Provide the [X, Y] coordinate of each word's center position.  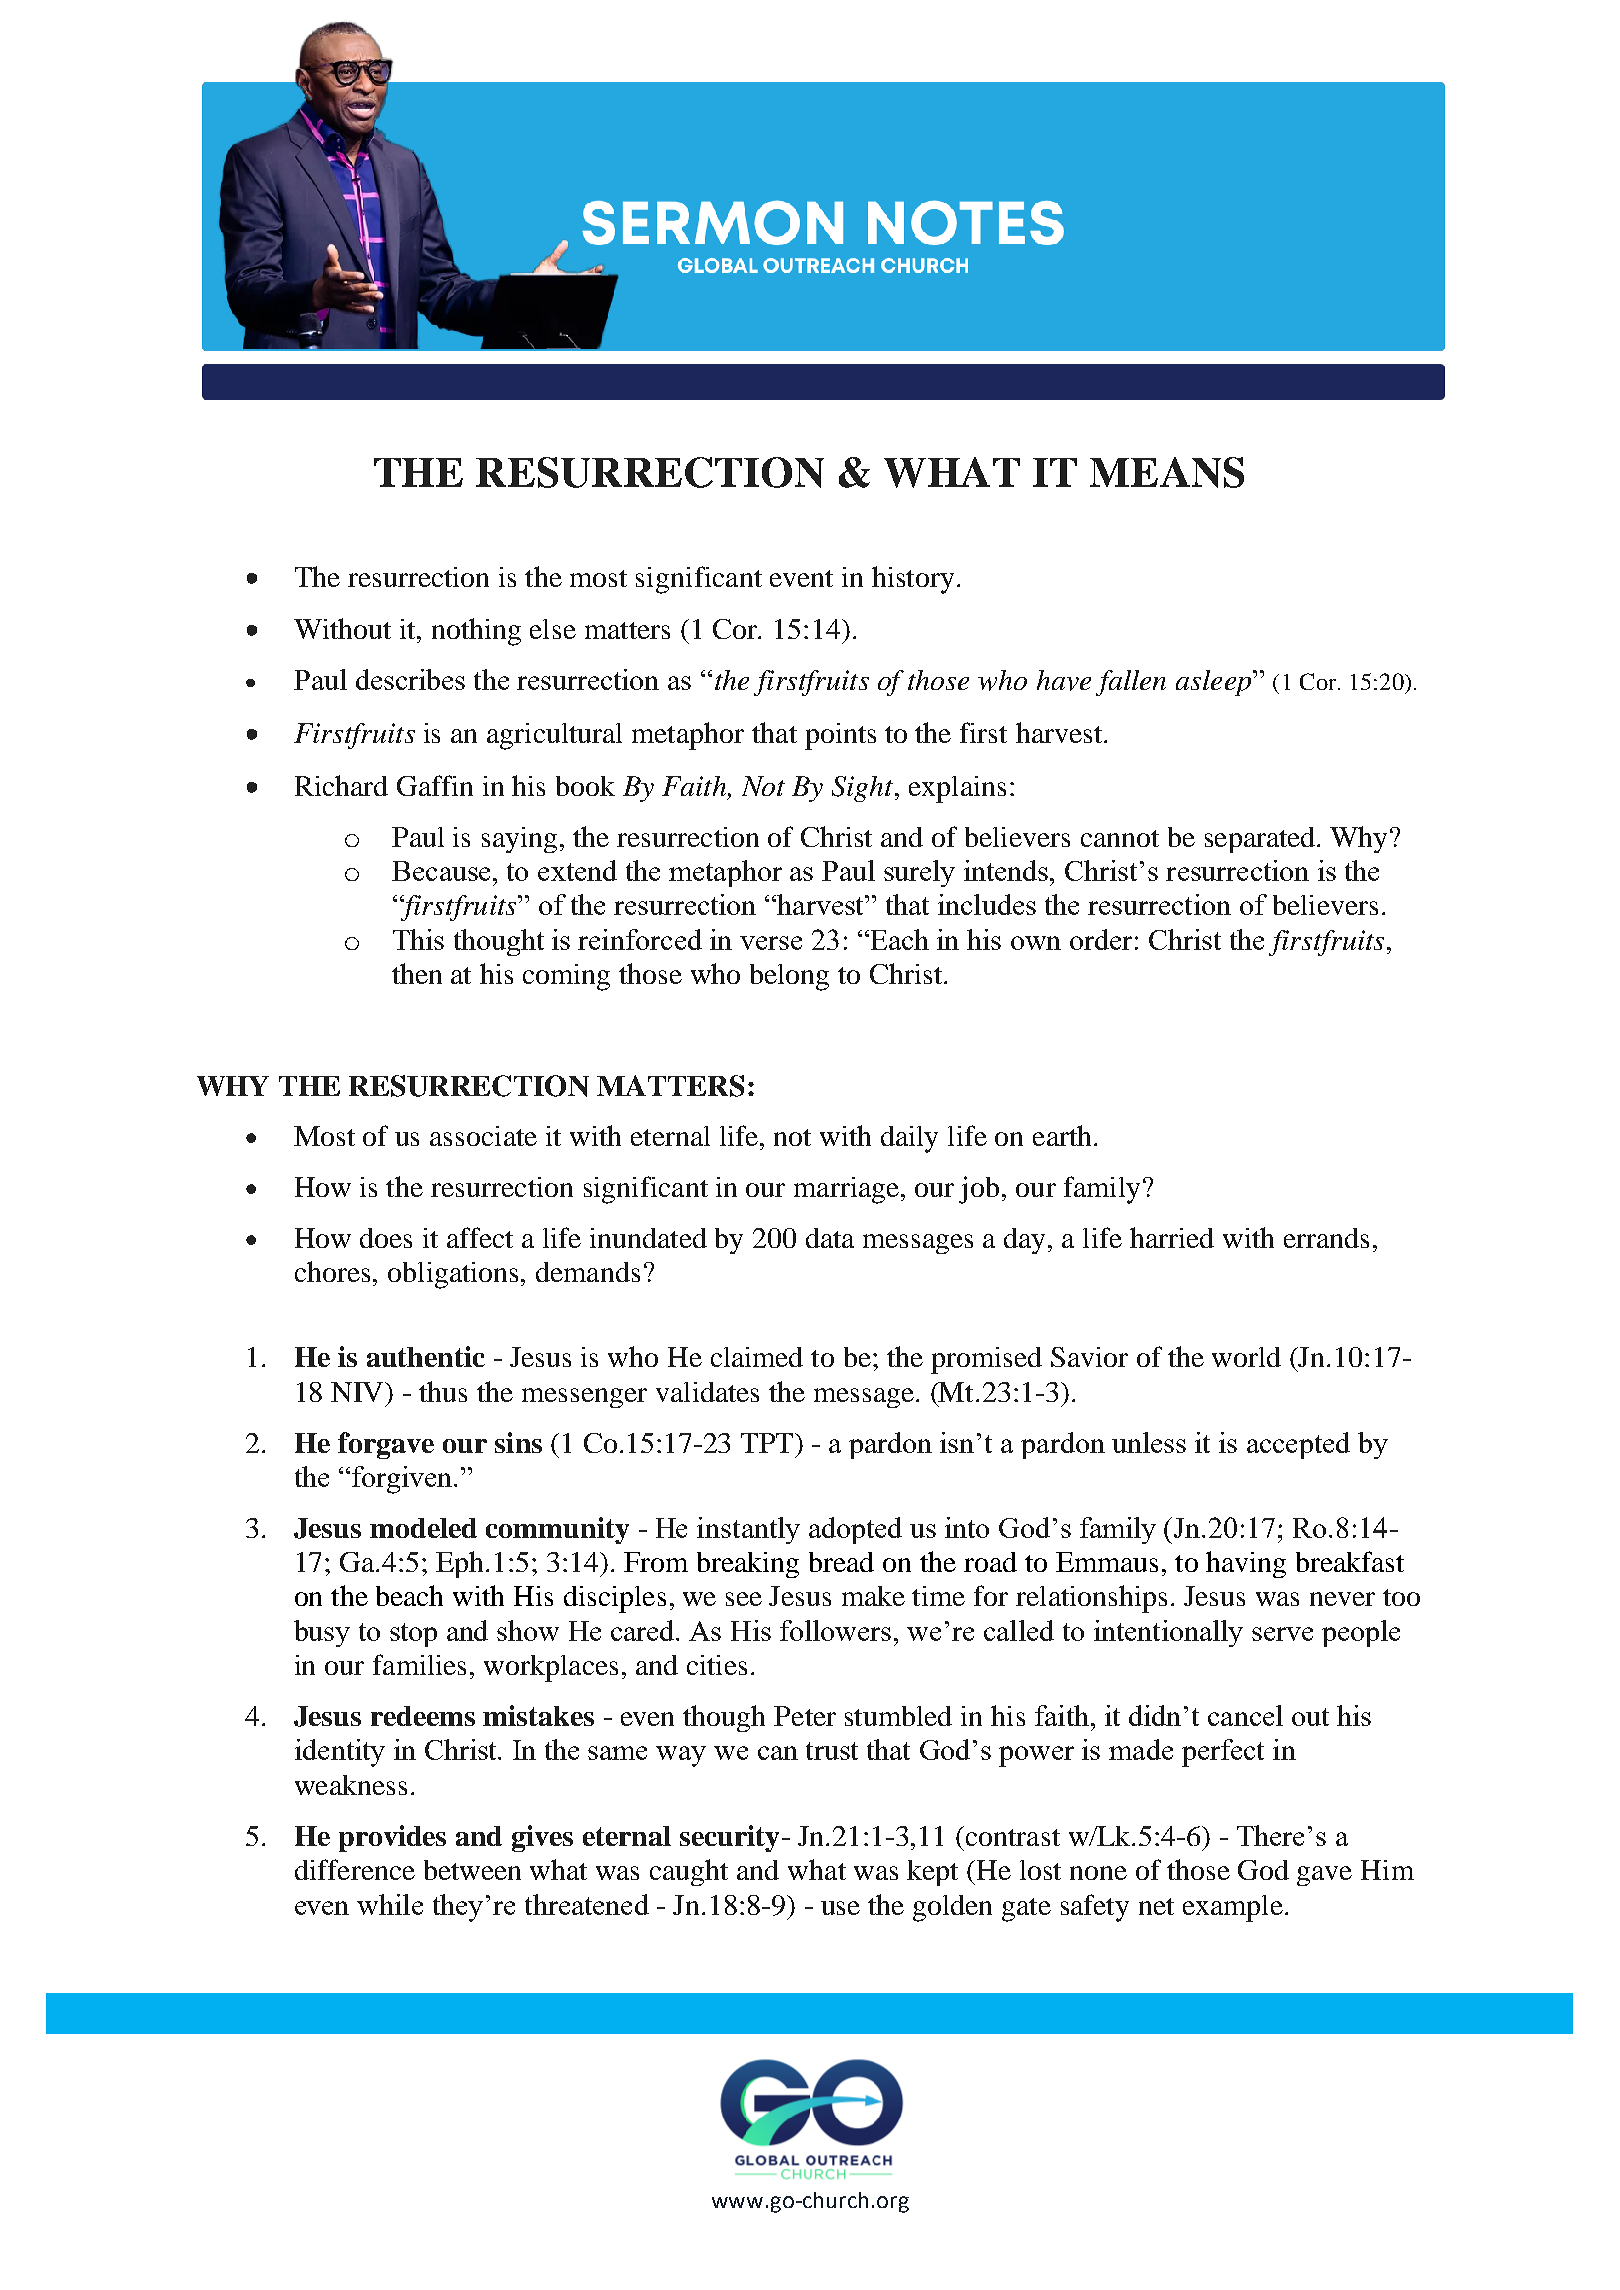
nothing [476, 632]
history [913, 580]
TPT [768, 1443]
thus [443, 1391]
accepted [1298, 1445]
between [472, 1870]
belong [789, 977]
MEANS [1167, 472]
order [1101, 939]
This [418, 939]
